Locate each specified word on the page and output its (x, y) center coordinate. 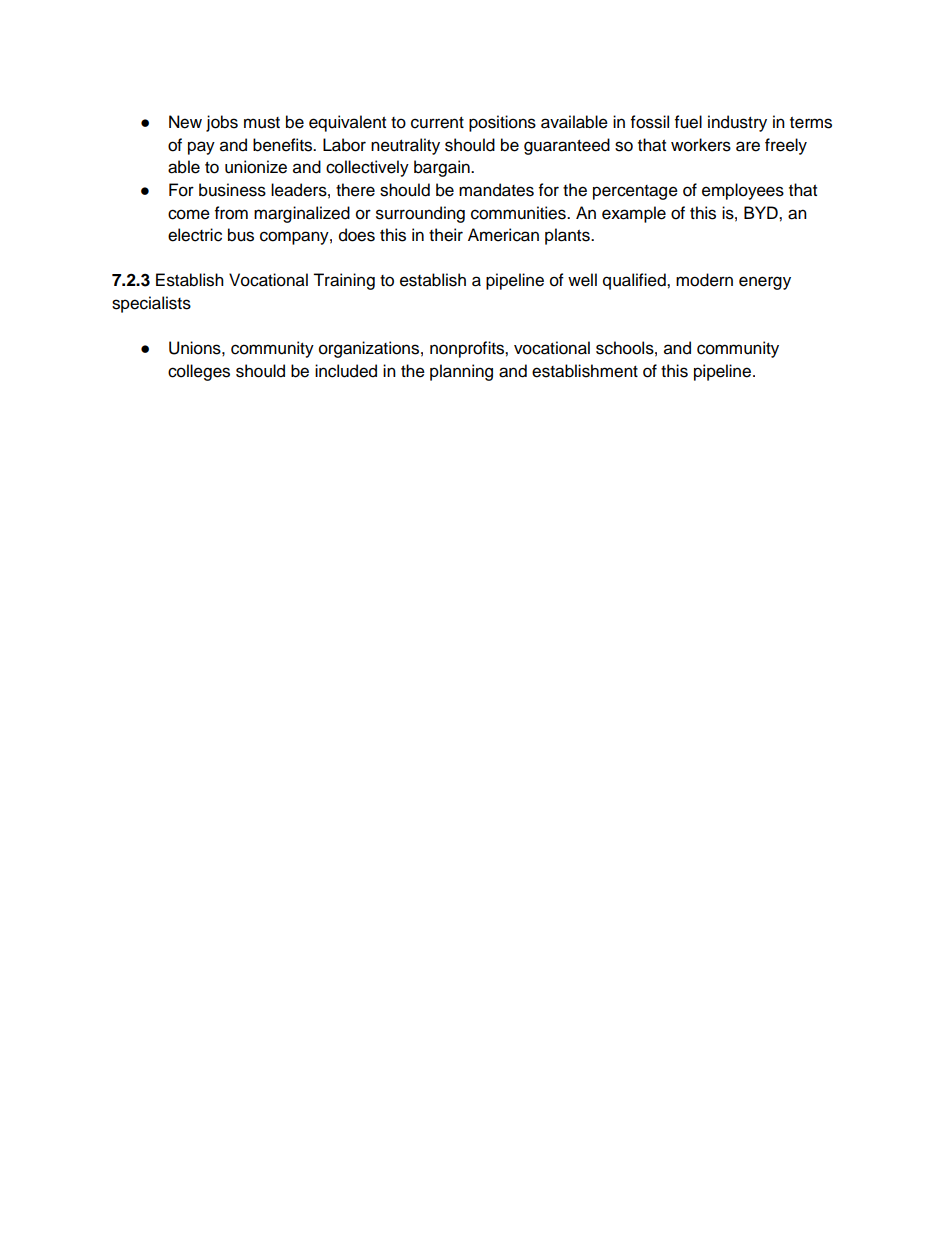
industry (737, 123)
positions (502, 123)
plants (568, 236)
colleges (199, 372)
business (232, 190)
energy (765, 283)
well (582, 280)
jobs (222, 123)
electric (195, 235)
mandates (496, 190)
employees (743, 191)
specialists (151, 304)
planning (461, 372)
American (503, 235)
